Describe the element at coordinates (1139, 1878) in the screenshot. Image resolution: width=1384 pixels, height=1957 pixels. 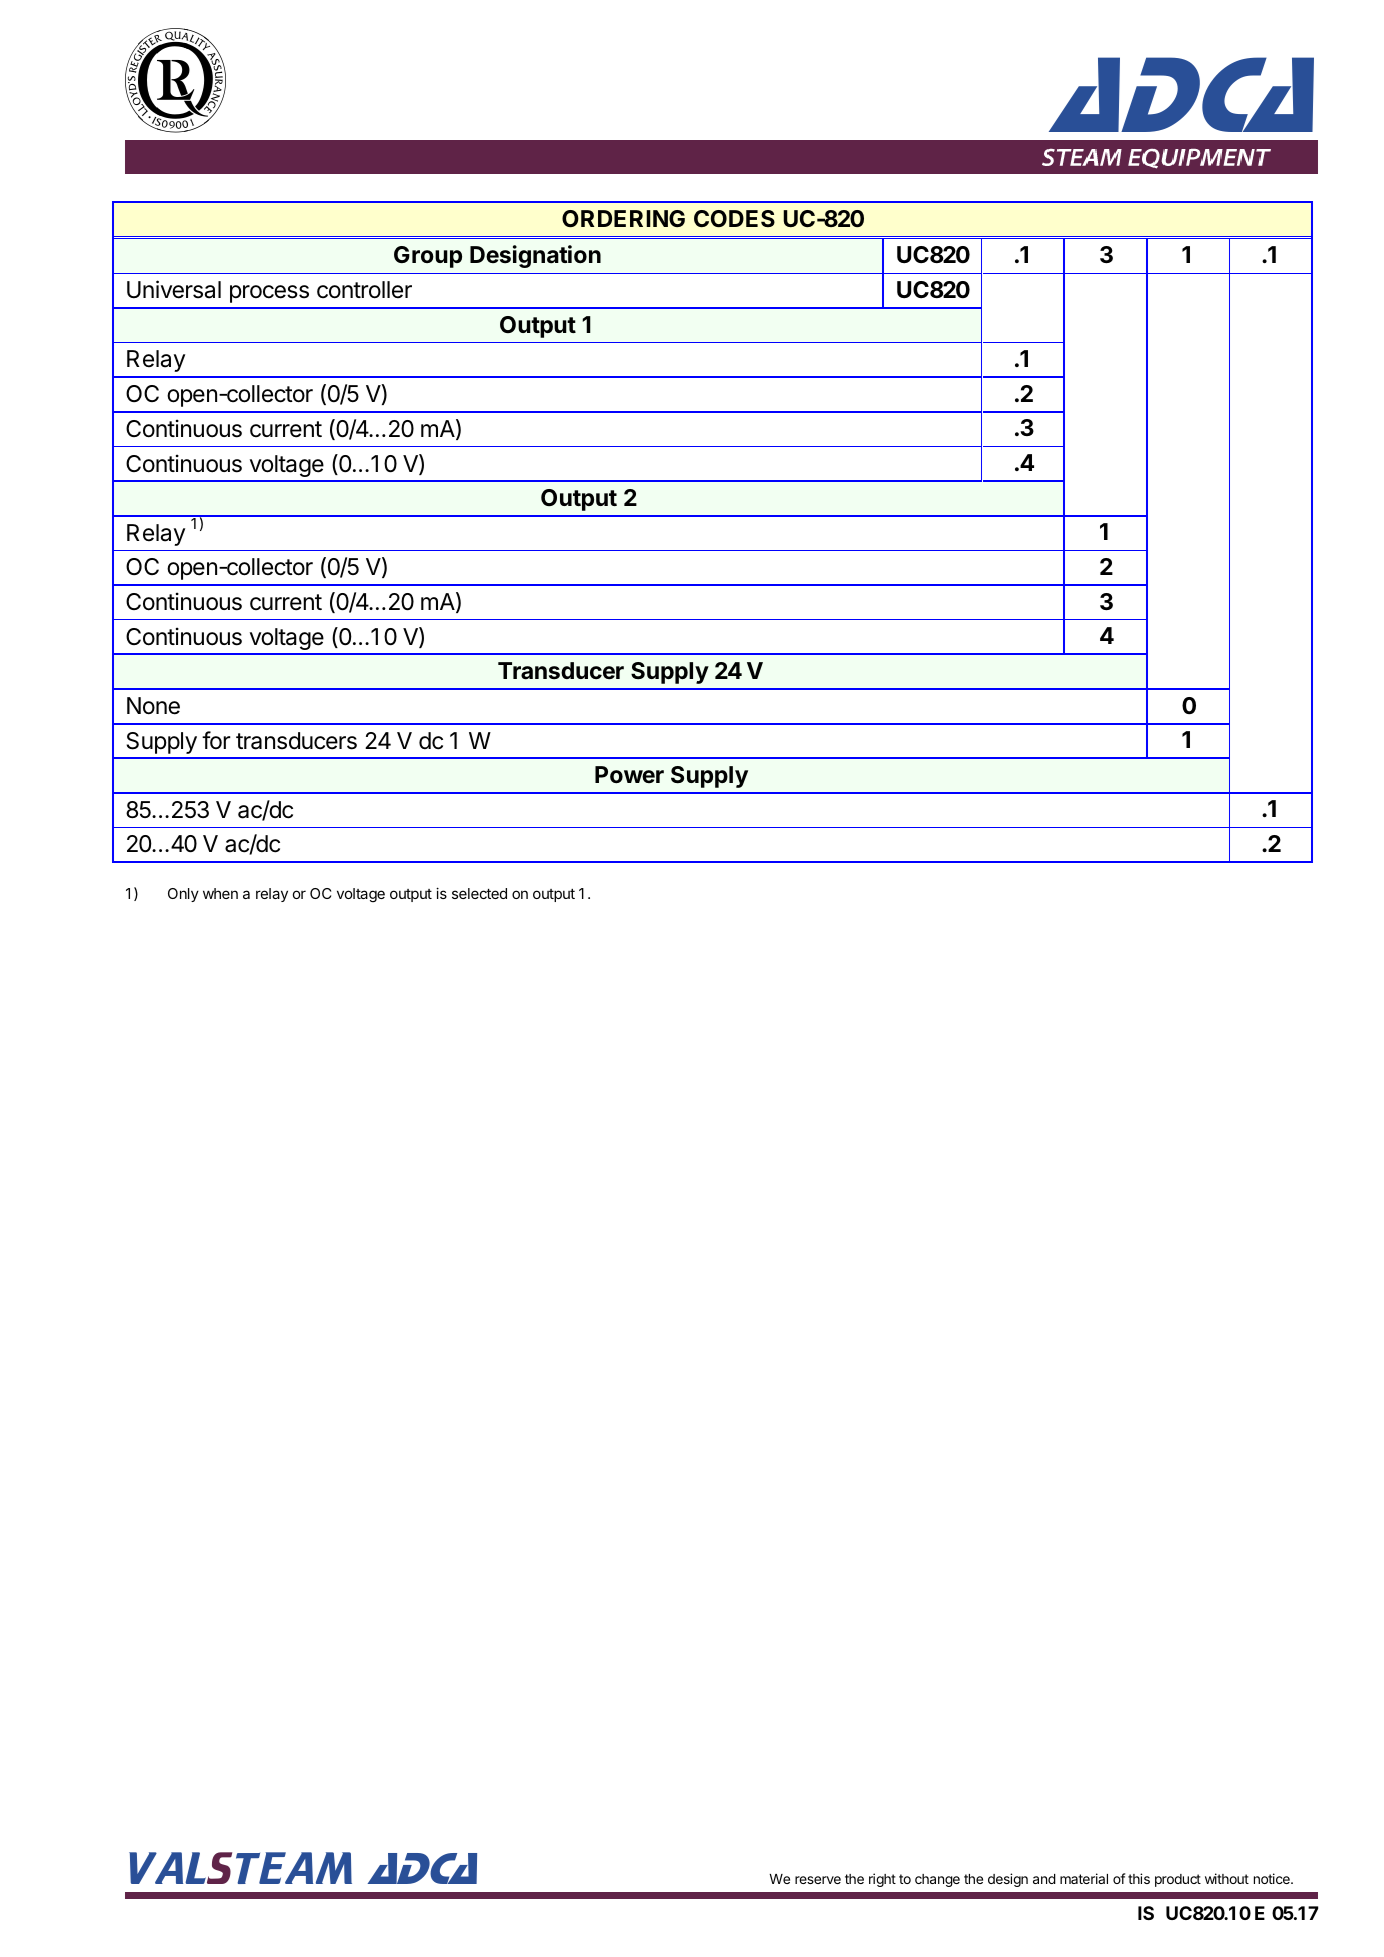
I see `this` at that location.
